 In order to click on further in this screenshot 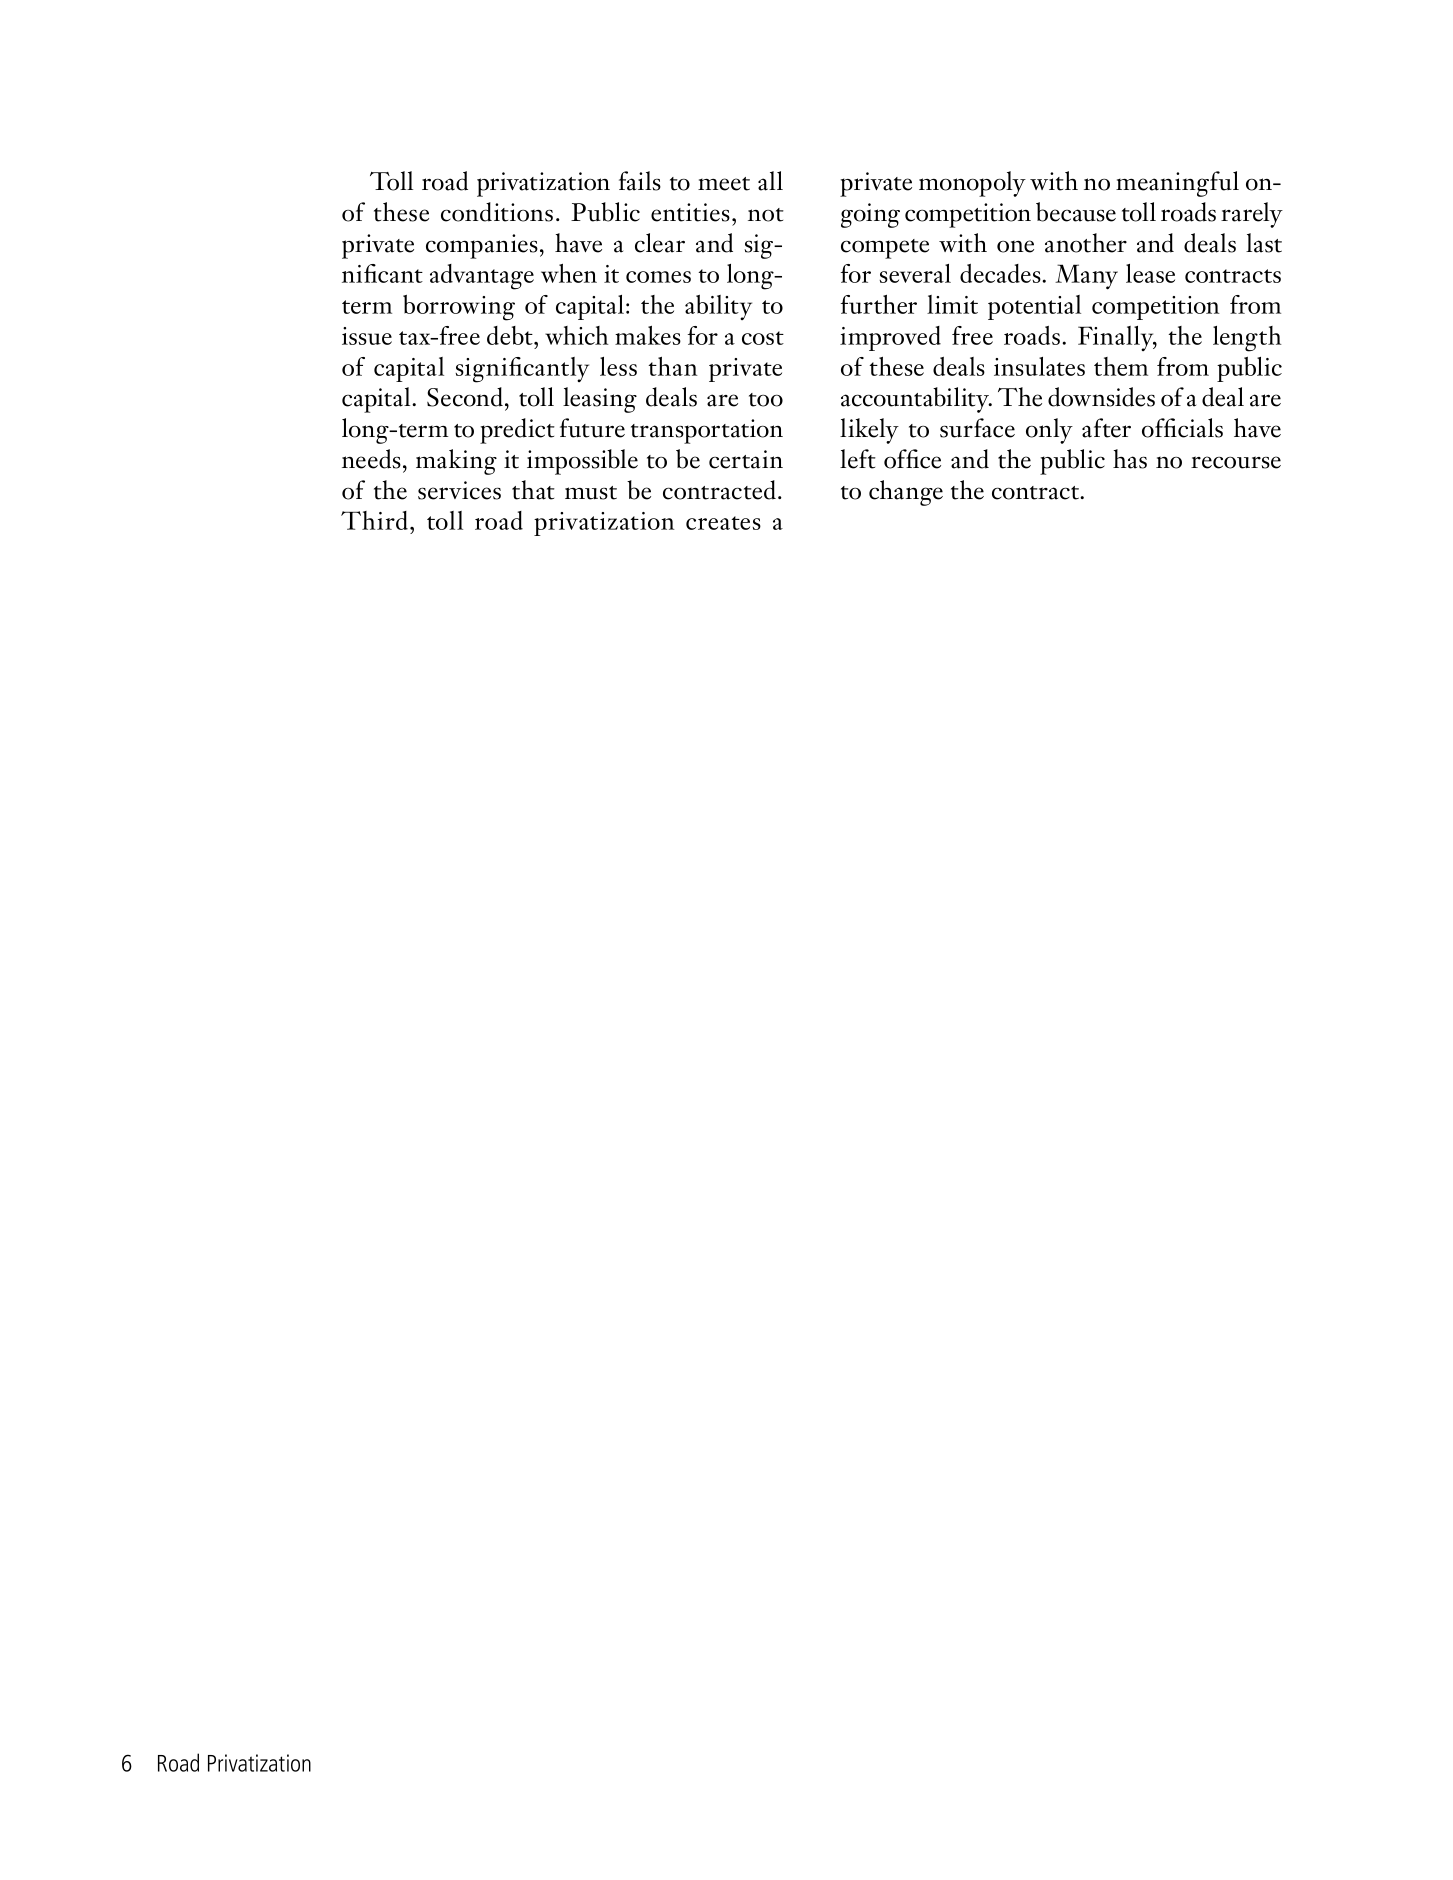, I will do `click(879, 304)`.
